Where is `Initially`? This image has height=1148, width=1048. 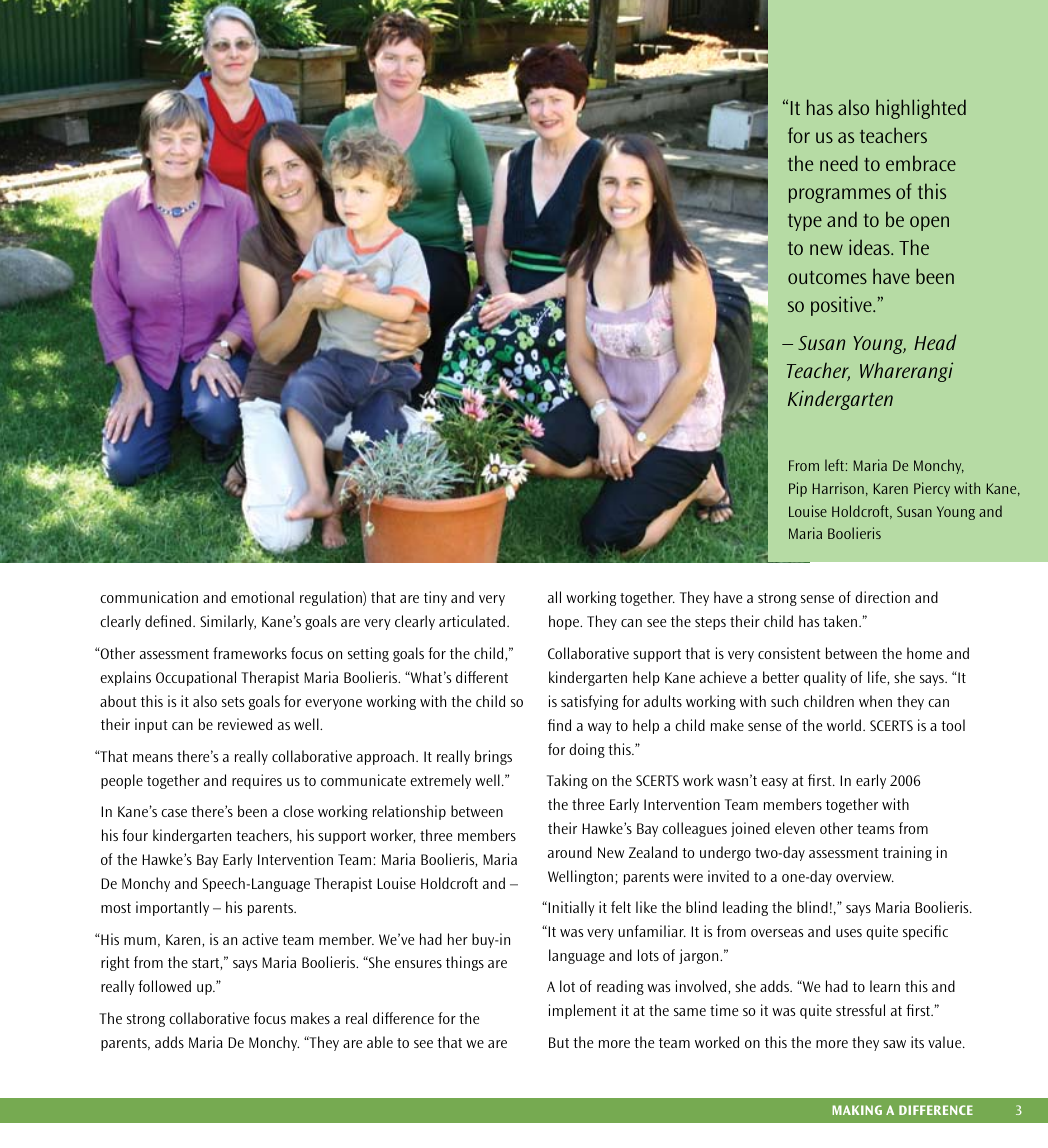
Initially is located at coordinates (570, 908).
